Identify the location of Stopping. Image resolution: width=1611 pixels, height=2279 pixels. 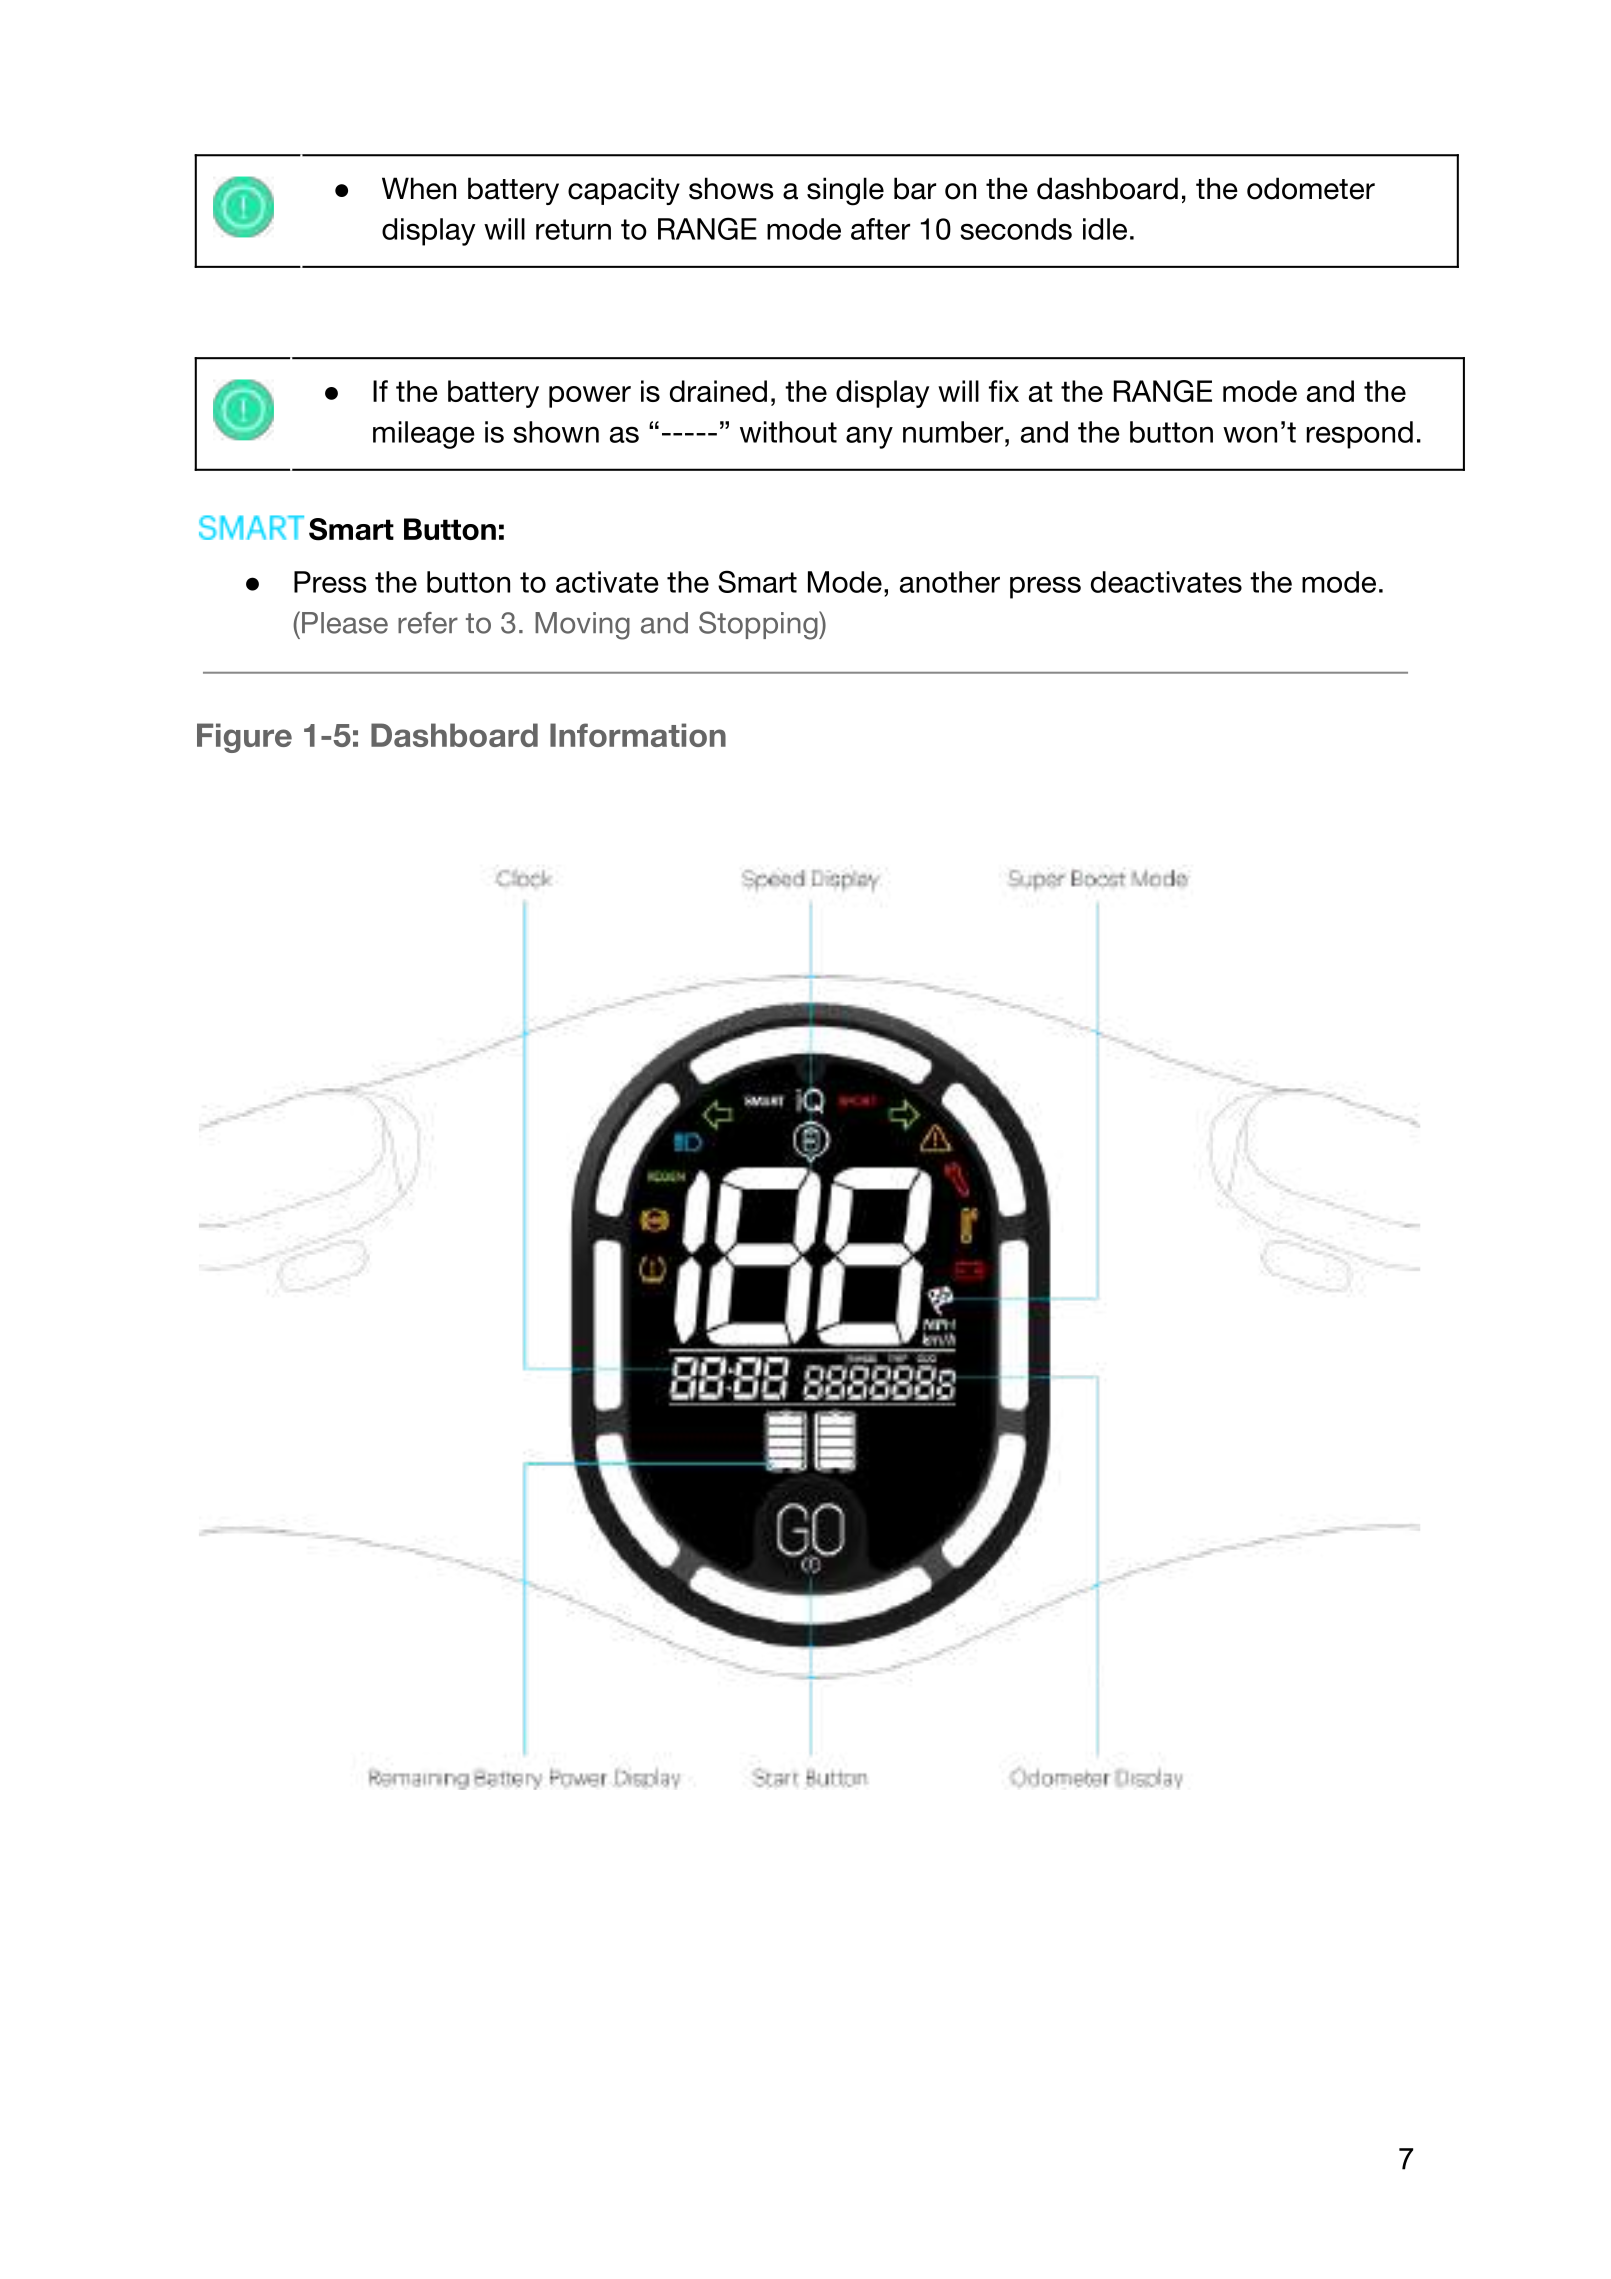
(759, 625).
